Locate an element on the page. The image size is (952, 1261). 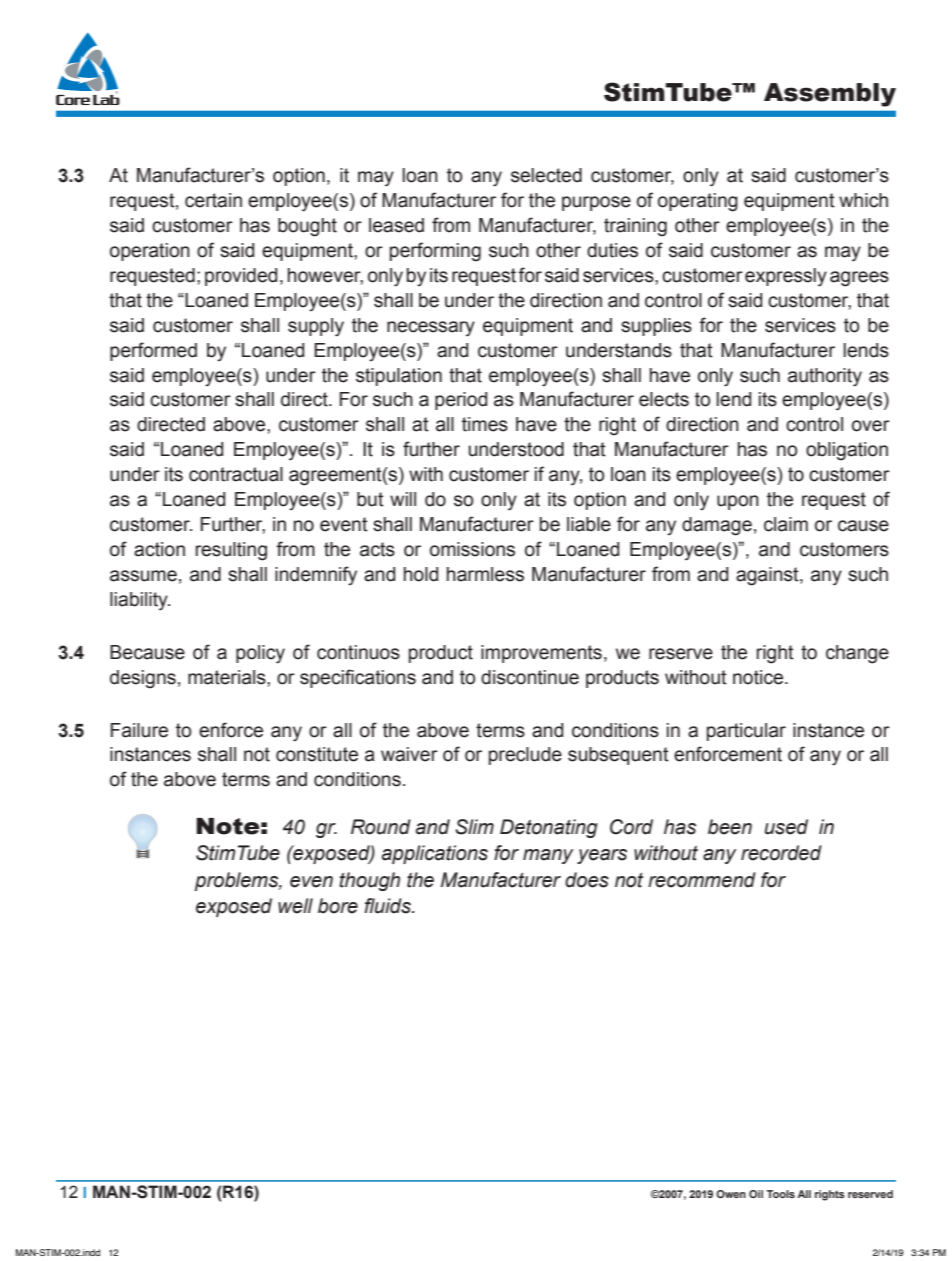
certain is located at coordinates (213, 200).
